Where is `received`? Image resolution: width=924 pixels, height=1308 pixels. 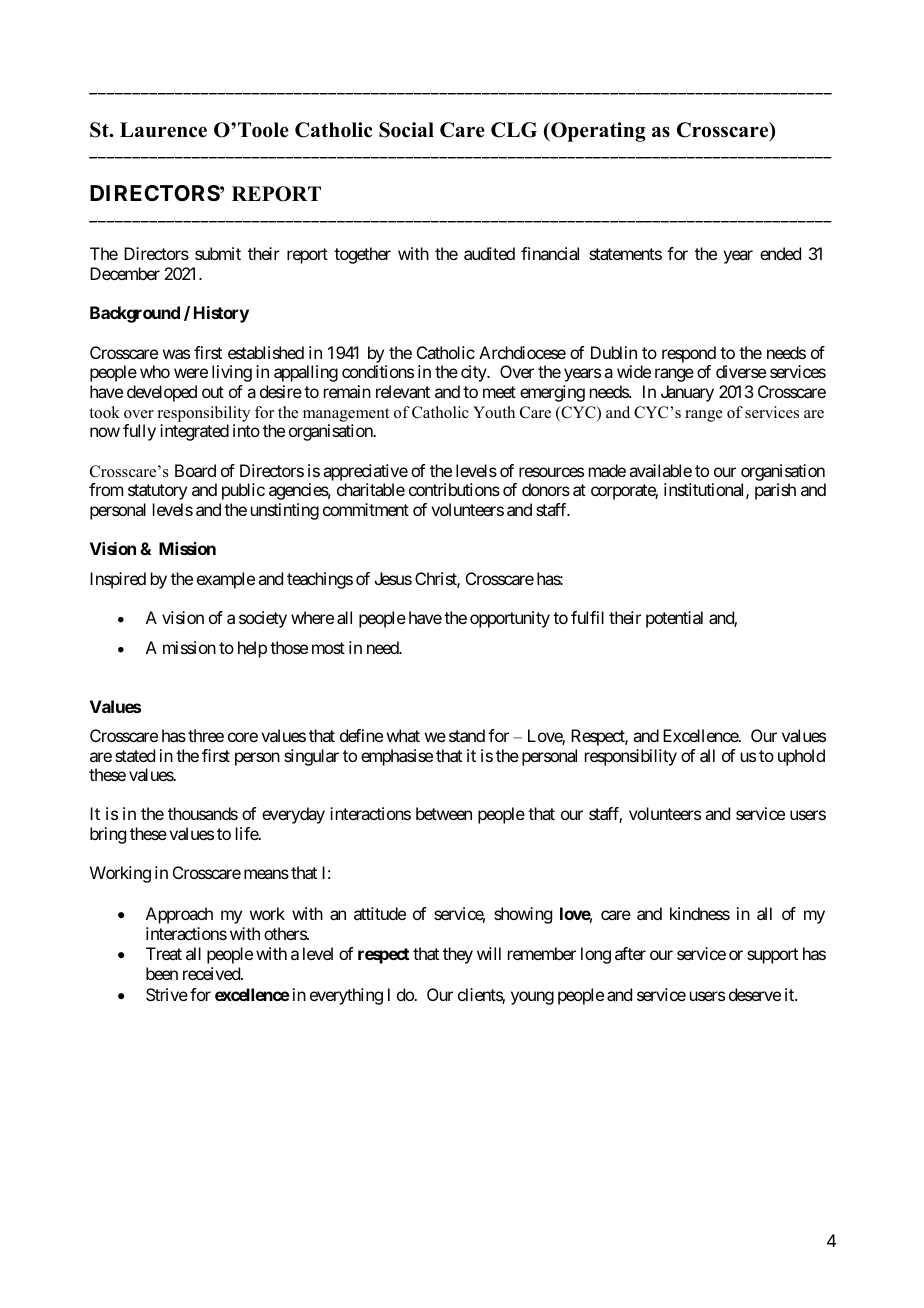 received is located at coordinates (212, 973).
